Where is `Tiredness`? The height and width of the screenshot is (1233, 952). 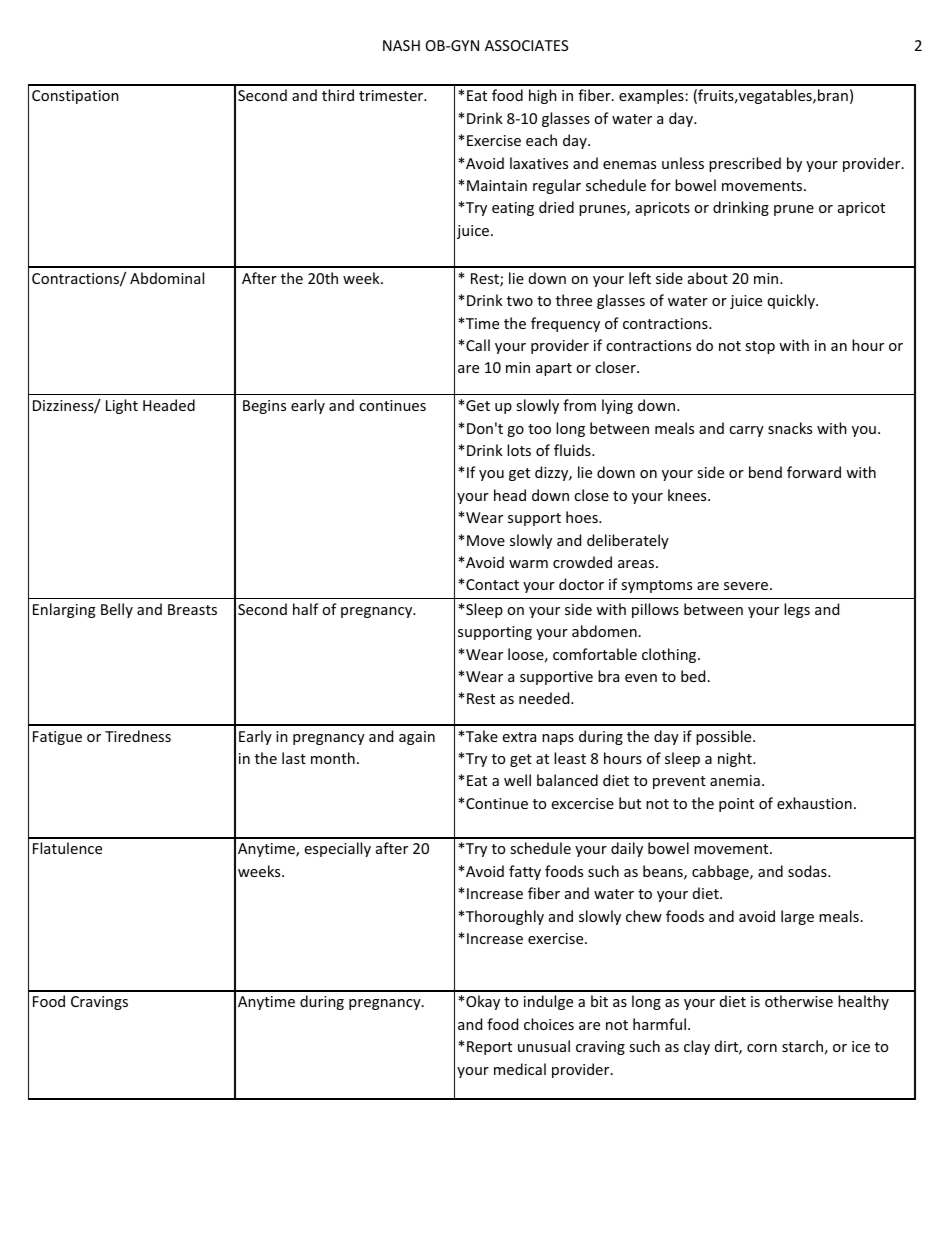 Tiredness is located at coordinates (138, 736).
